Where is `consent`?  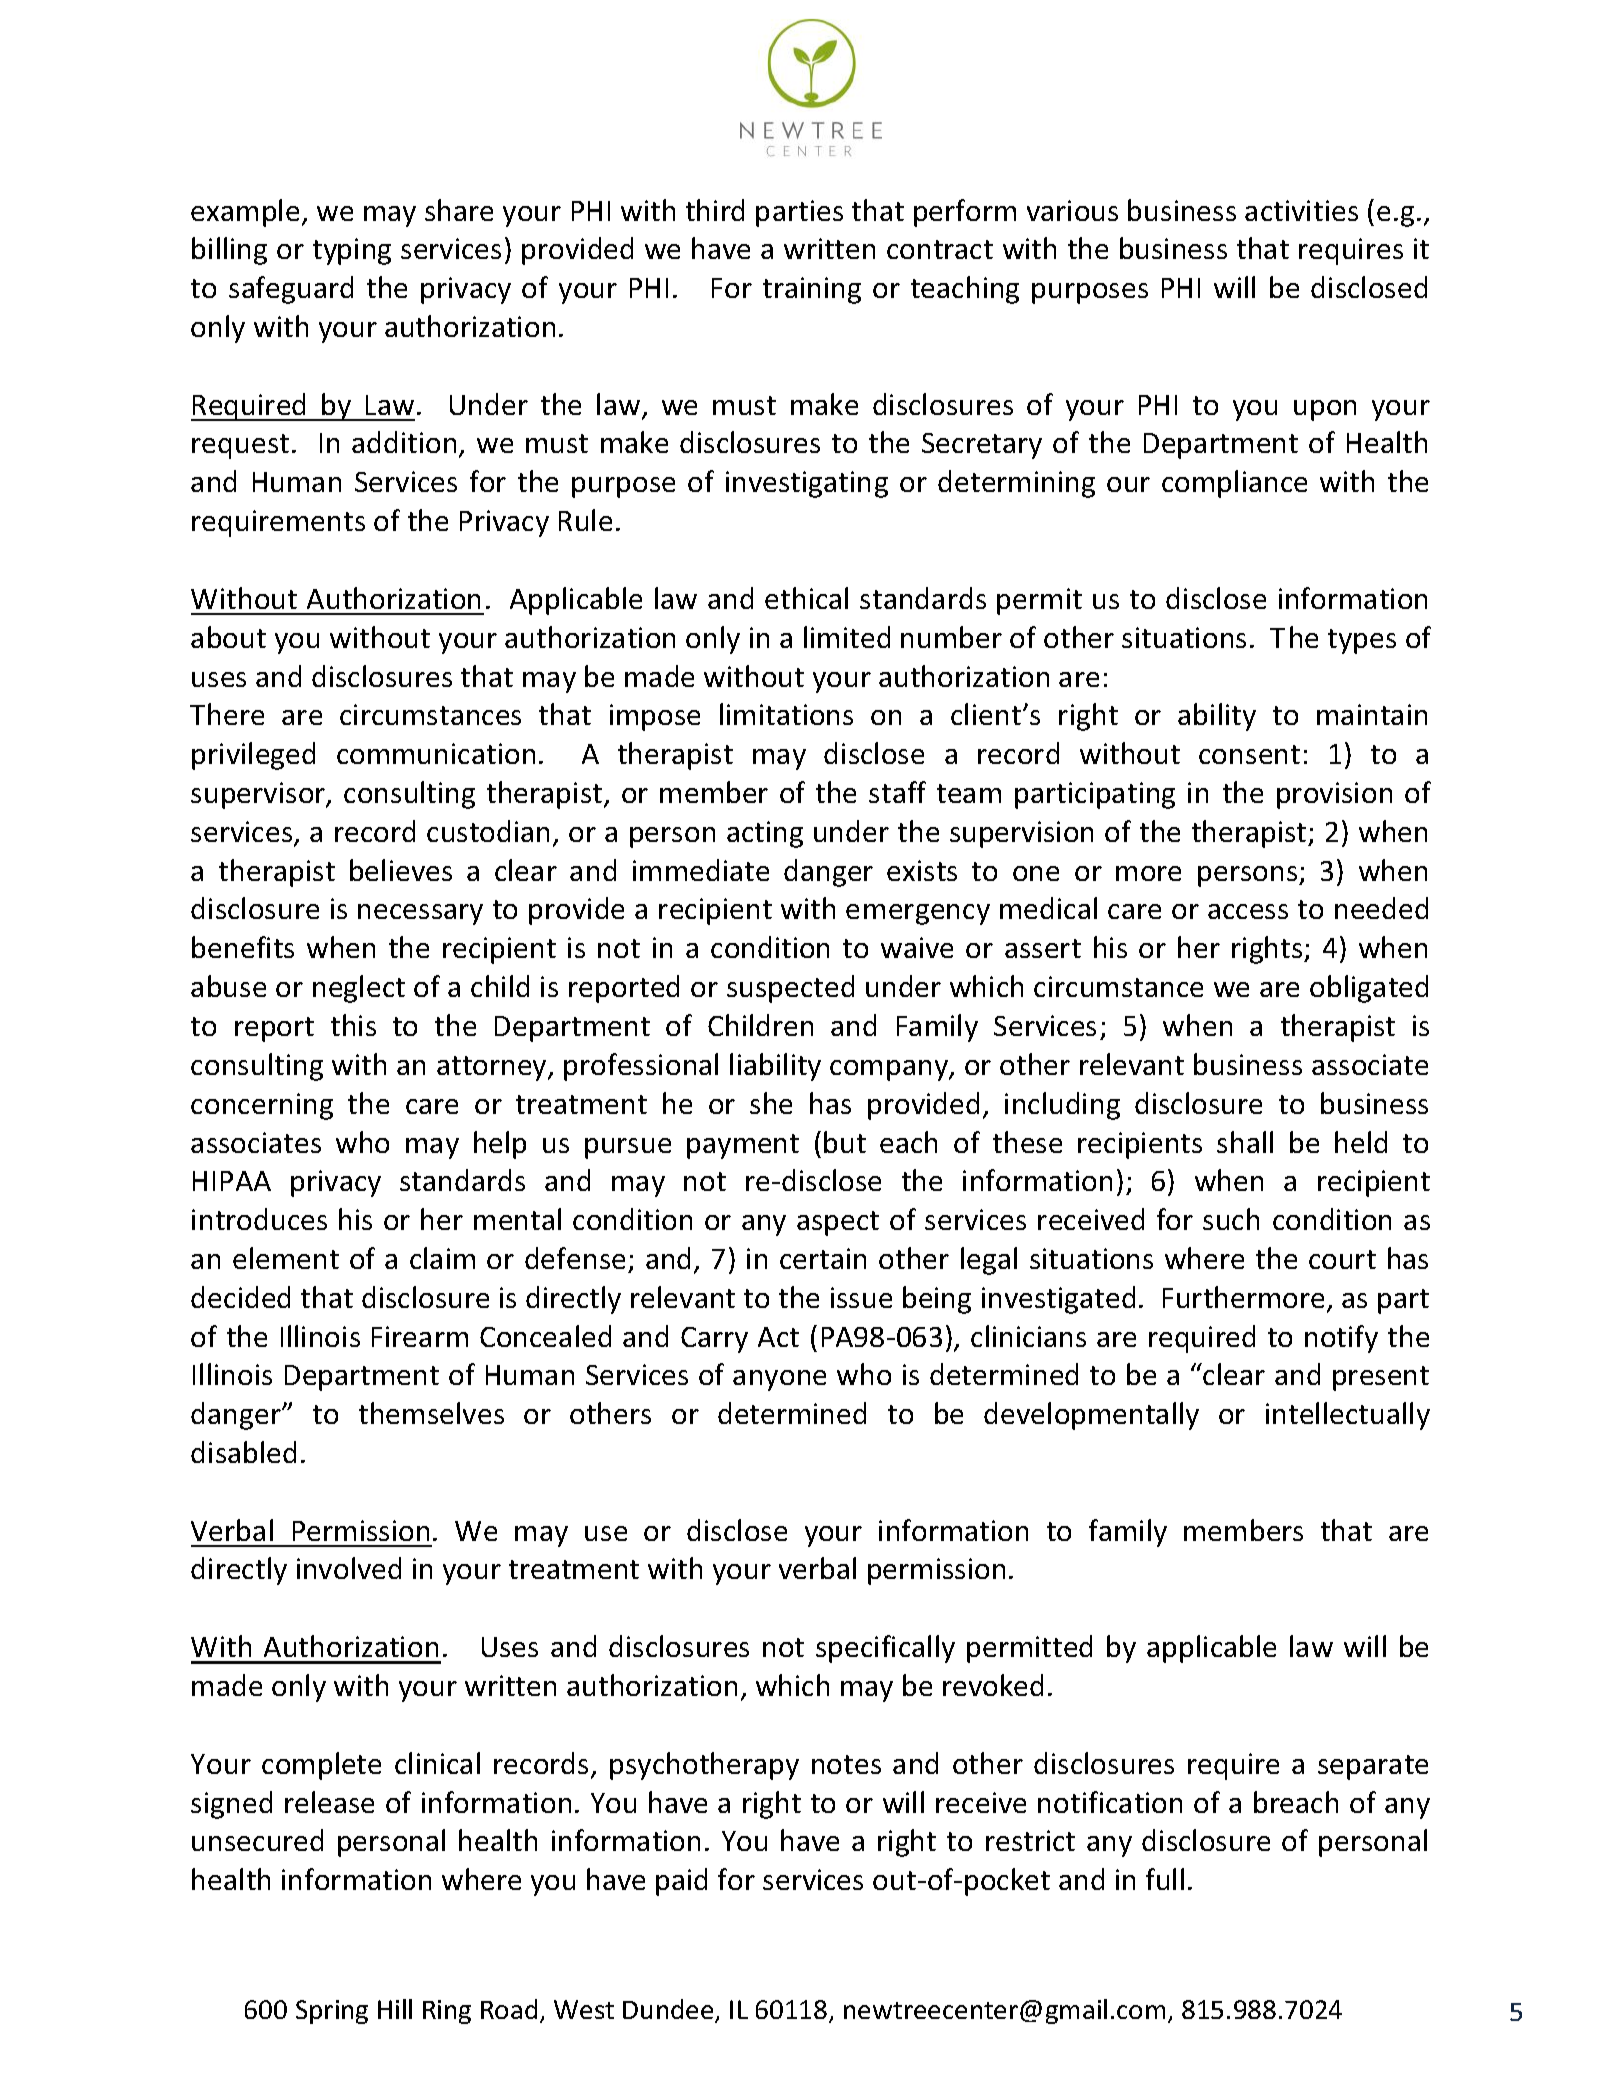 consent is located at coordinates (1249, 754).
